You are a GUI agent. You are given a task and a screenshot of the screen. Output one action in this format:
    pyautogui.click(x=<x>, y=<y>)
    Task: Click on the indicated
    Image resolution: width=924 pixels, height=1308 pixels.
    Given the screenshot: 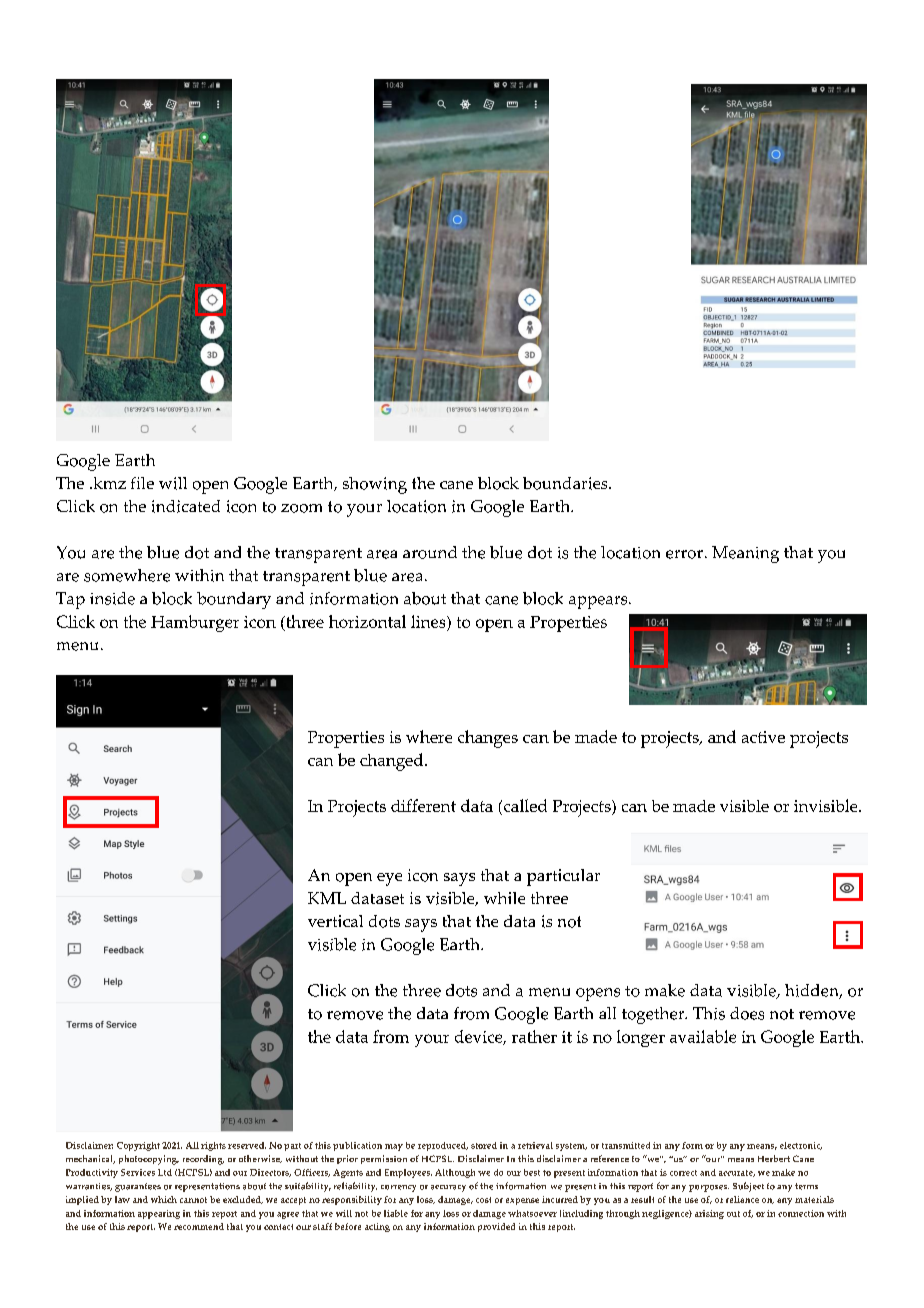 What is the action you would take?
    pyautogui.click(x=186, y=506)
